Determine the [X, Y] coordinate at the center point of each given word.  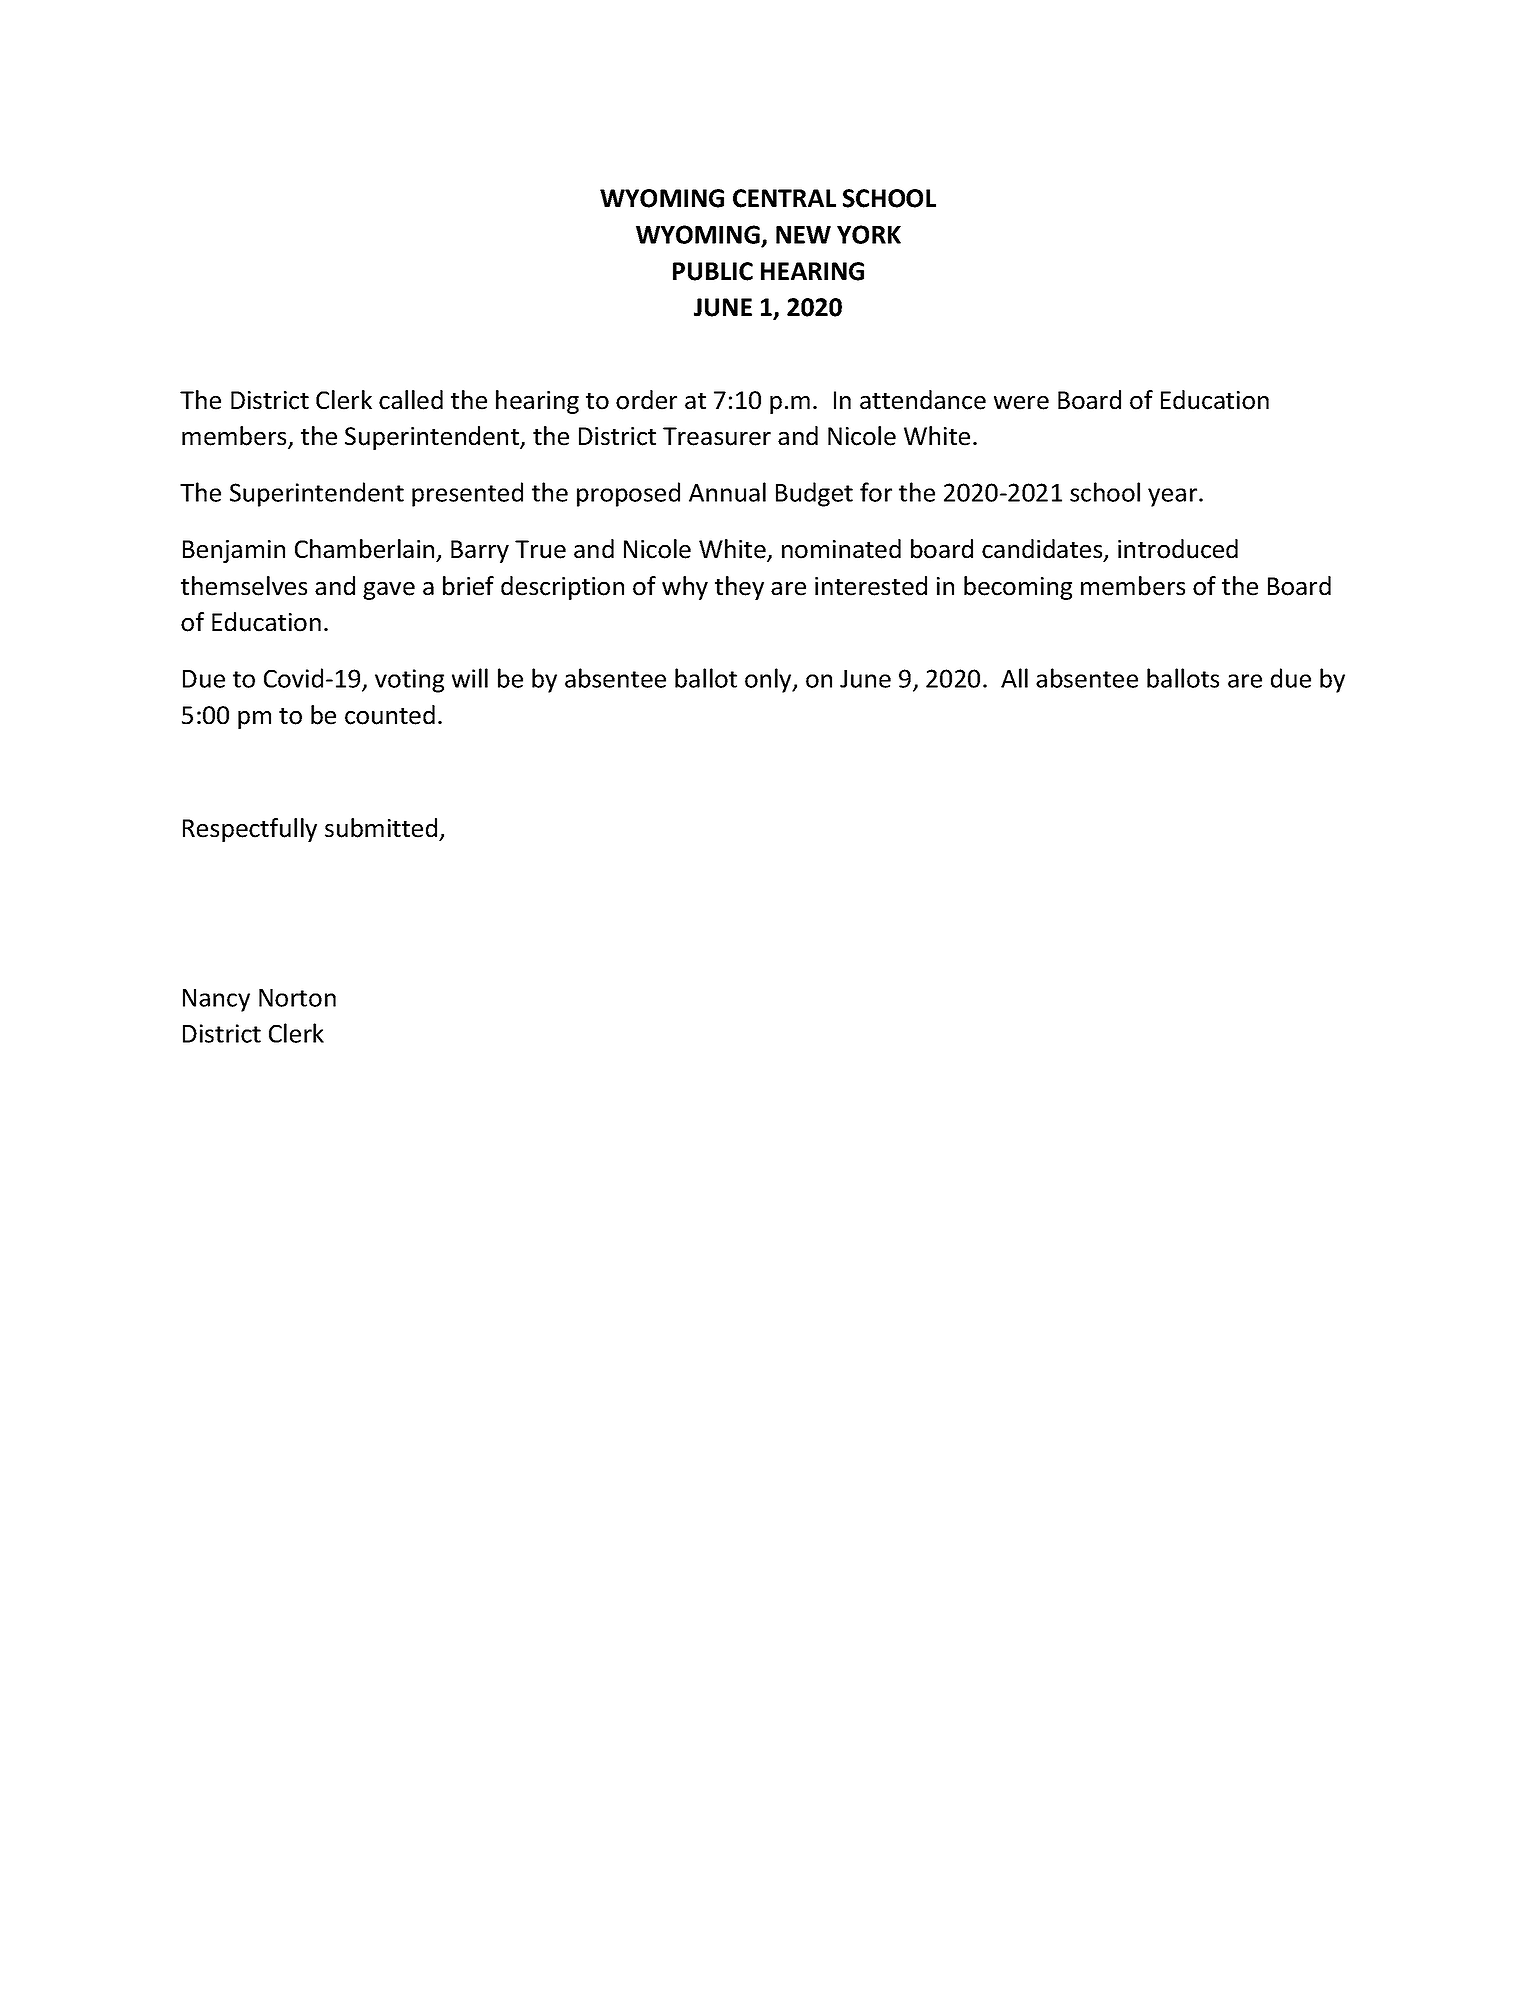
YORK [869, 234]
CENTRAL [784, 198]
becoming [1018, 588]
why [685, 588]
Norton [297, 998]
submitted [381, 828]
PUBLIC [713, 271]
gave [389, 591]
